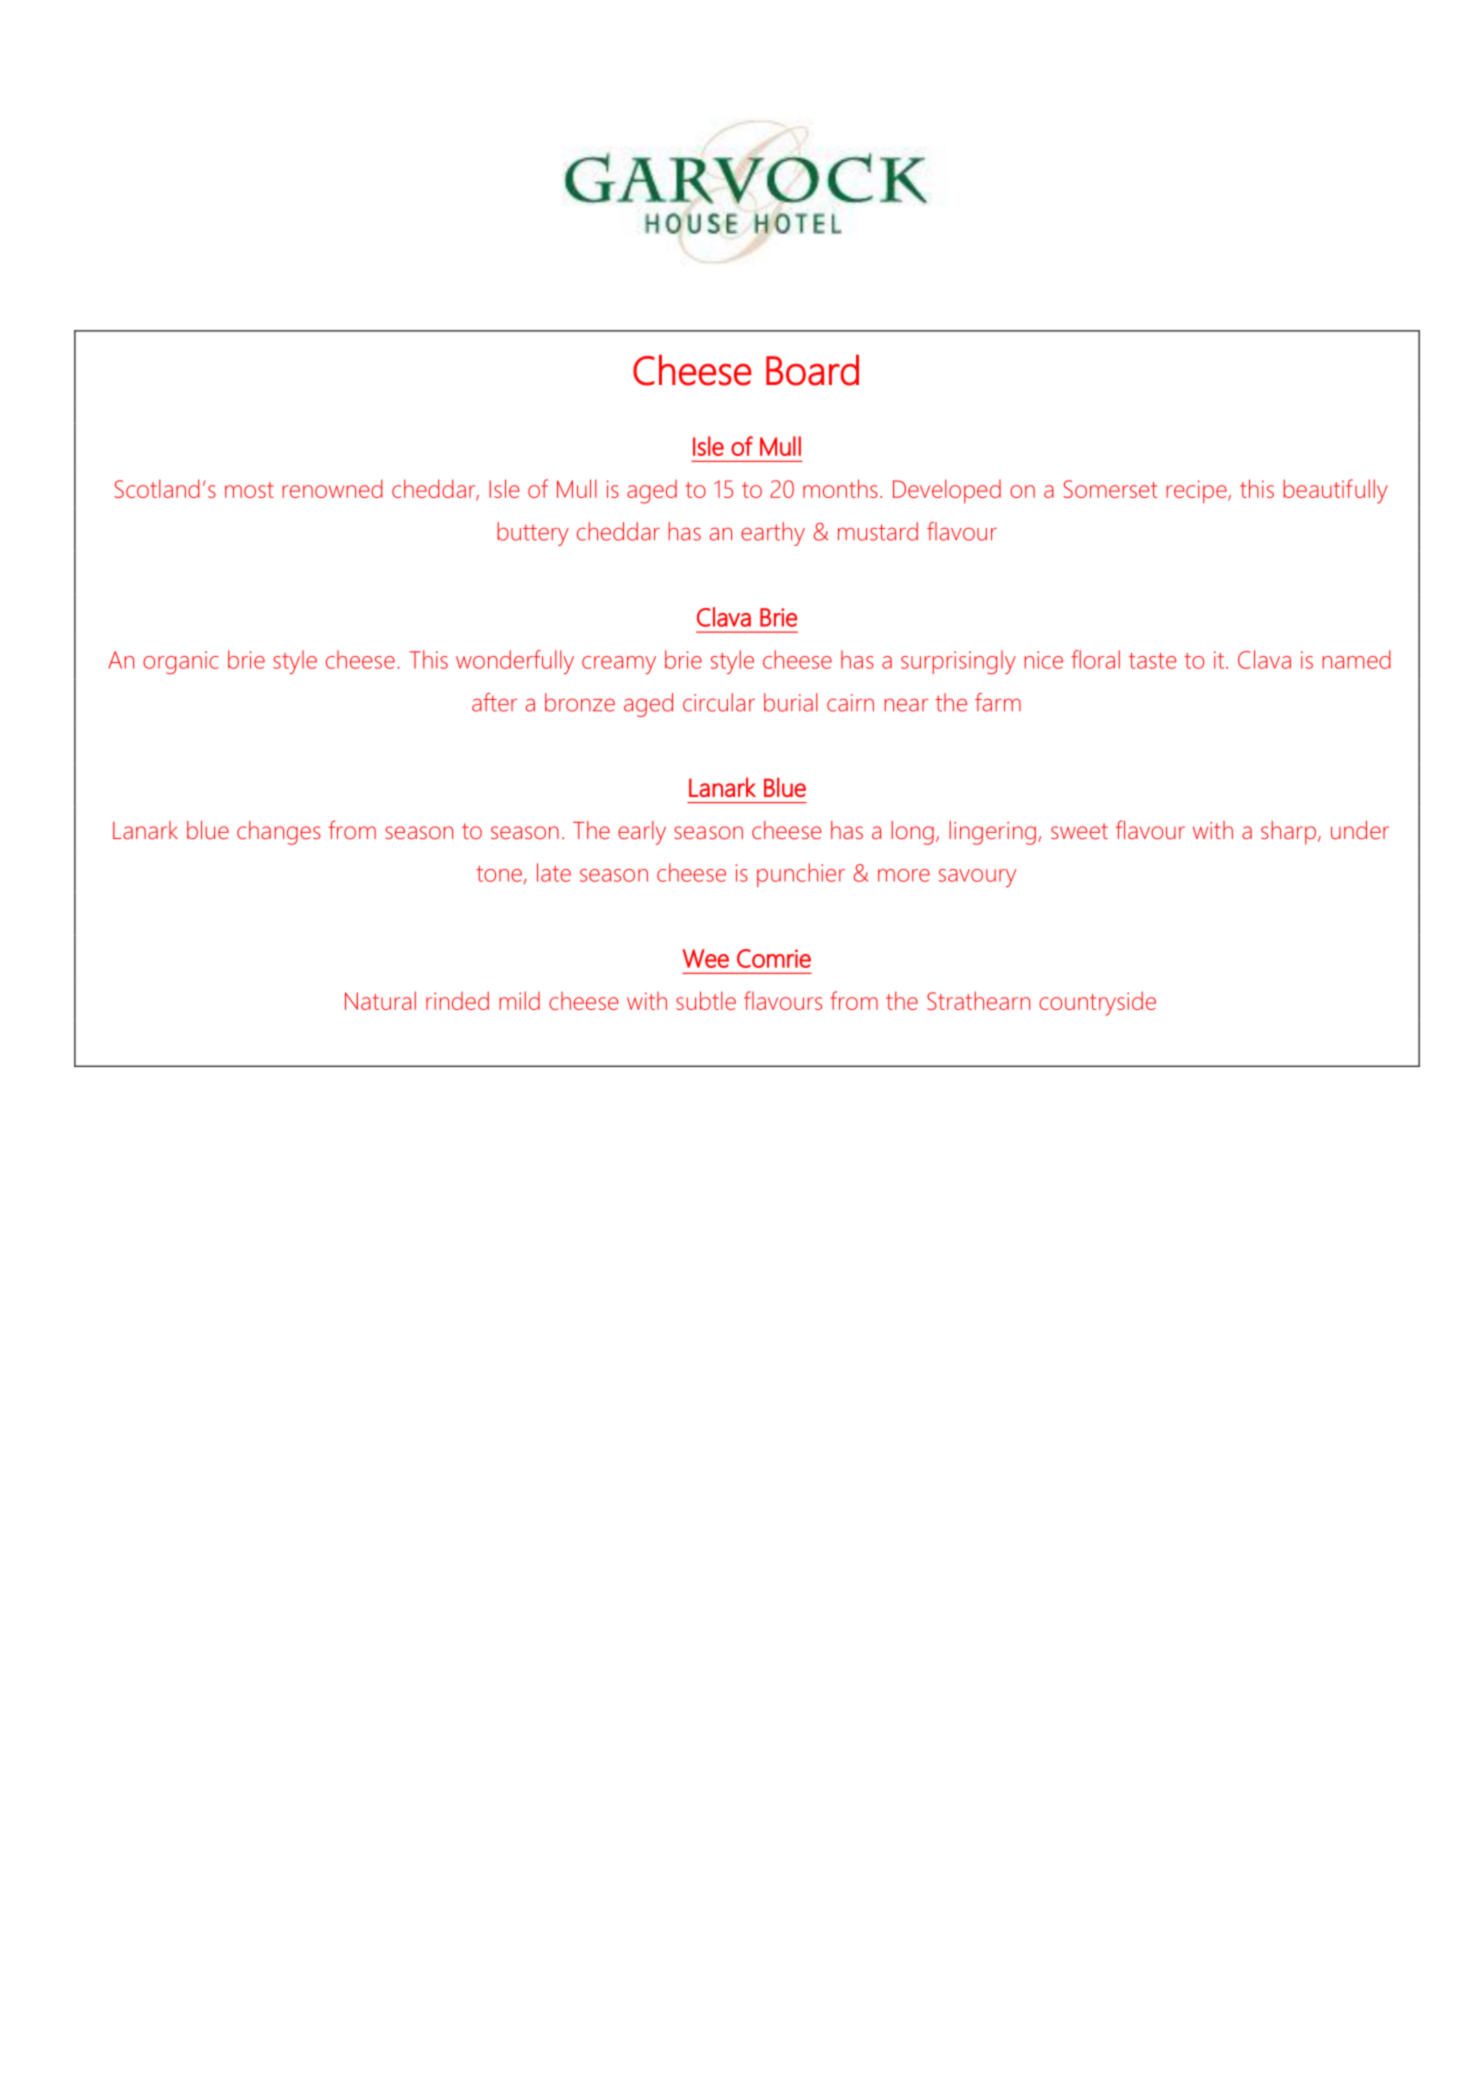  I want to click on changes, so click(279, 833).
